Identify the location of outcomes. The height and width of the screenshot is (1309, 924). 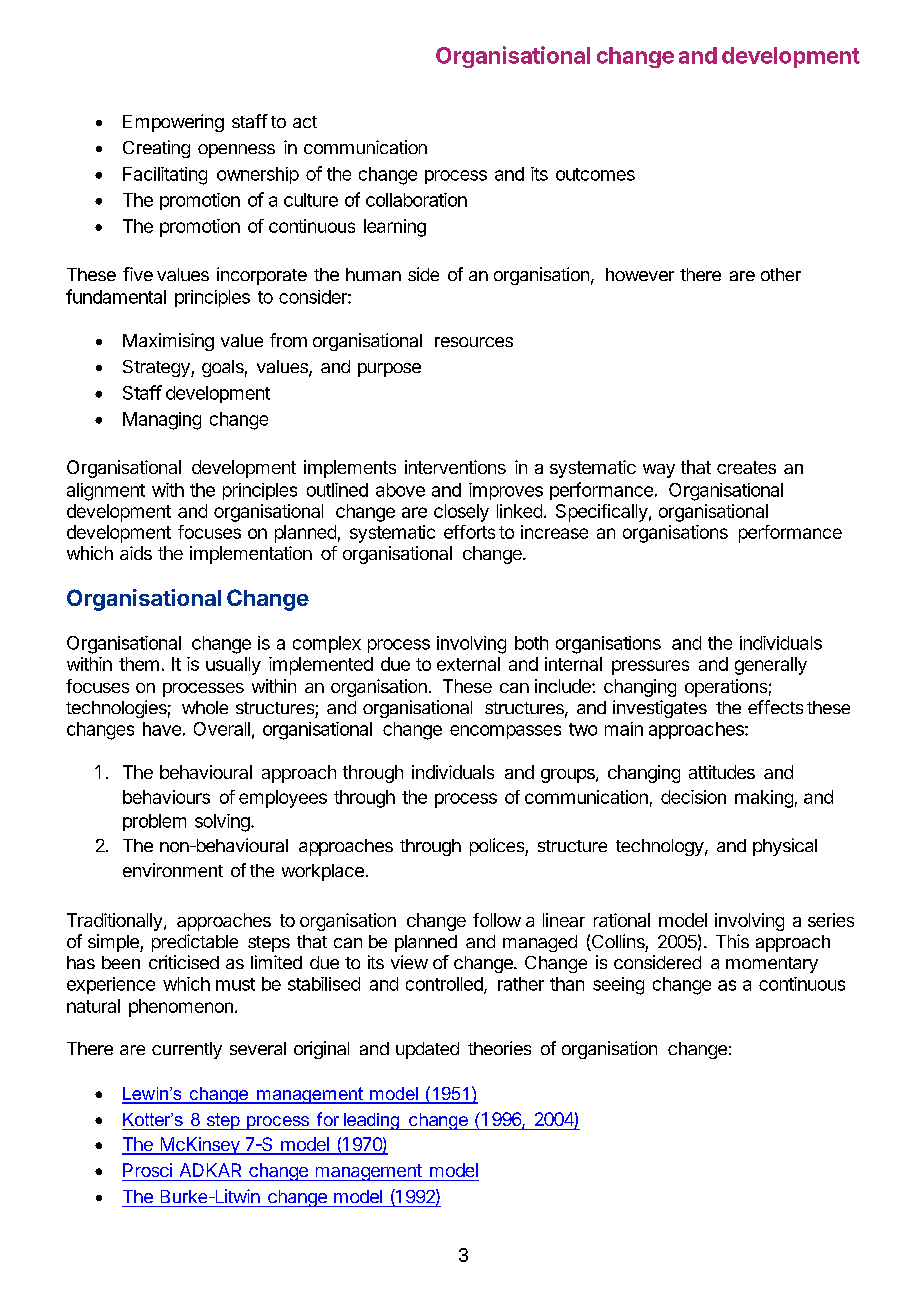
(595, 174).
